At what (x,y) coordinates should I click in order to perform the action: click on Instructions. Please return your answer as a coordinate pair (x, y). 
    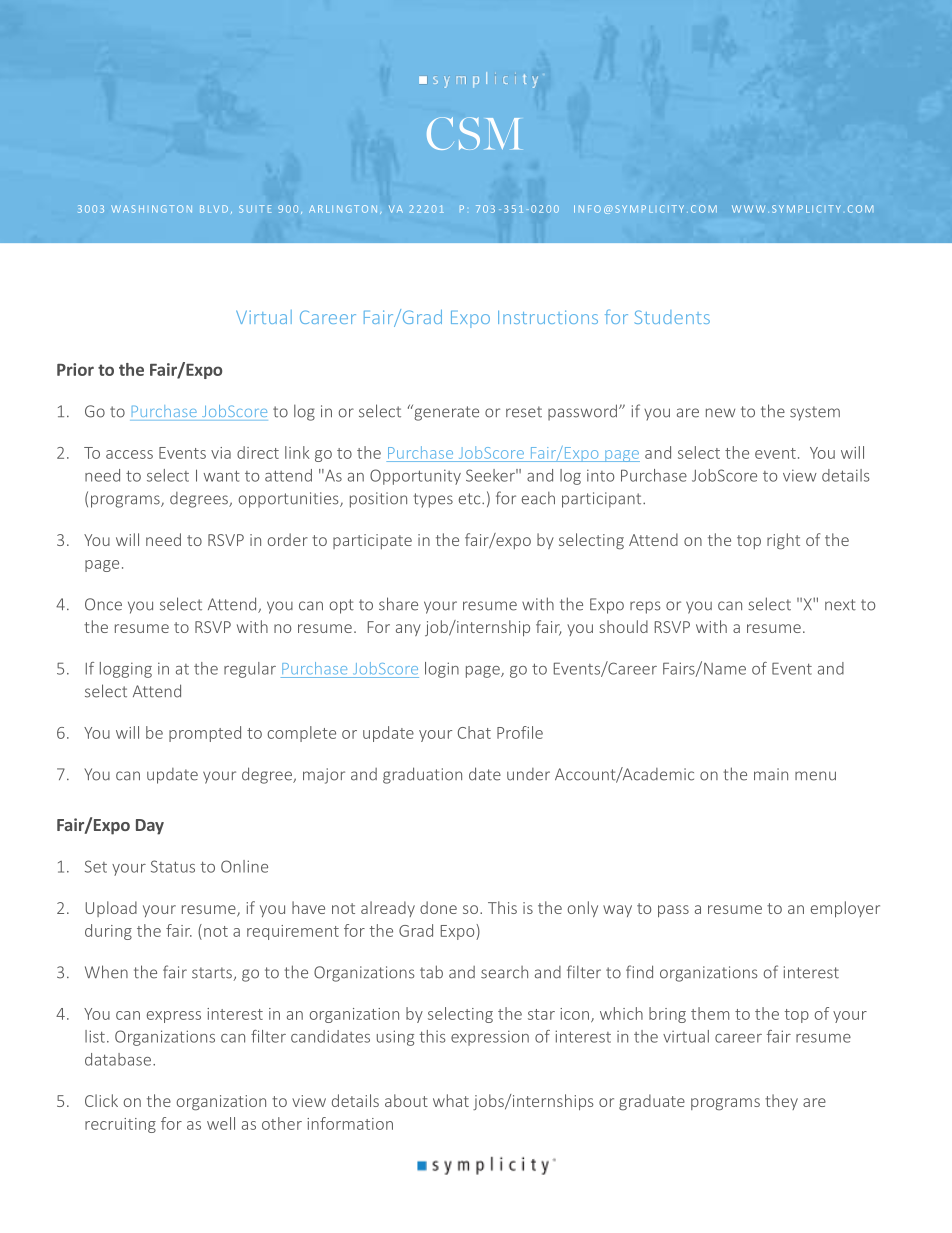
    Looking at the image, I should click on (548, 317).
